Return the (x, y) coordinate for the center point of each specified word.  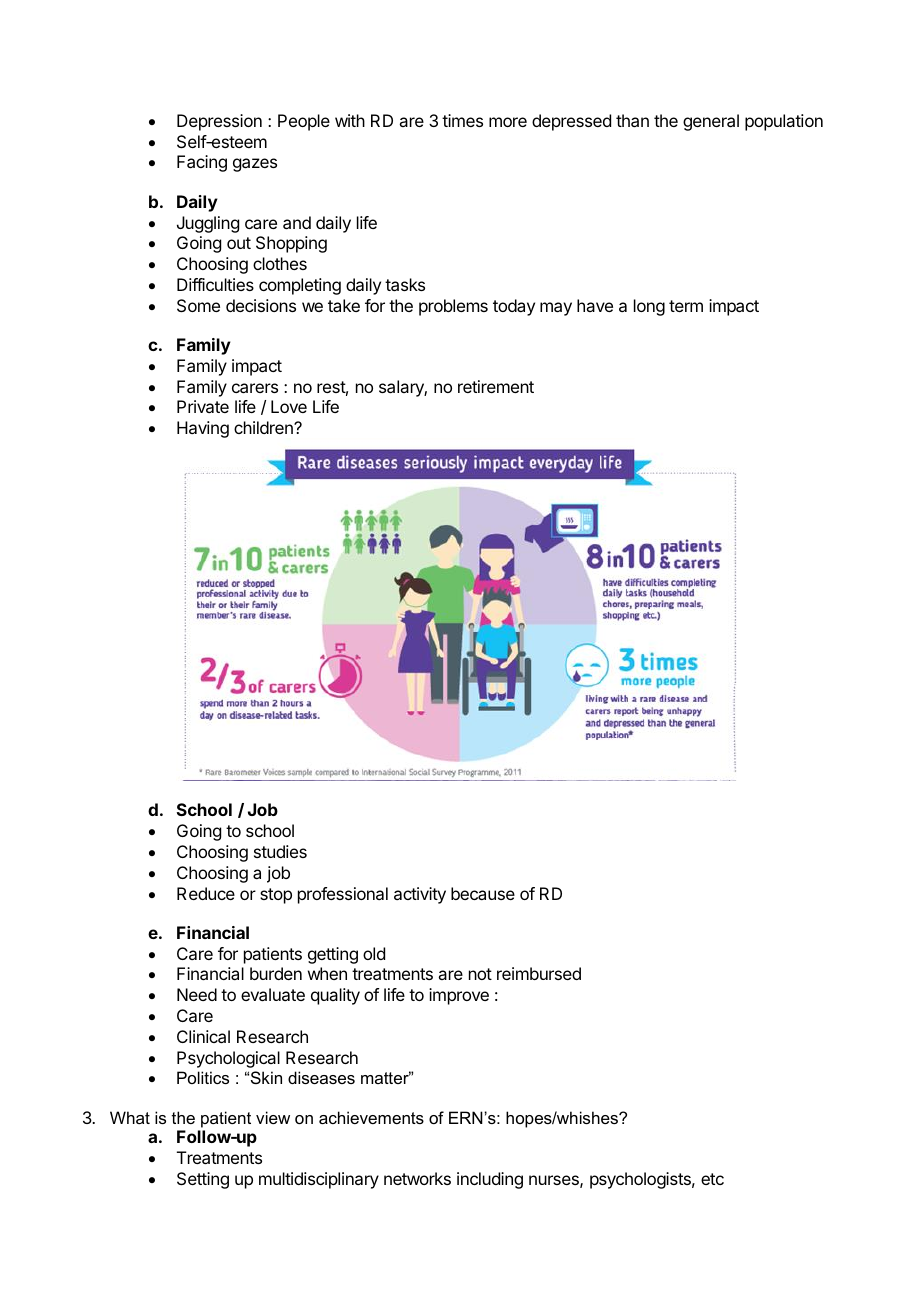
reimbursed (539, 973)
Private (203, 406)
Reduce (206, 893)
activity (420, 895)
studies (280, 851)
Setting (203, 1180)
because (483, 893)
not (480, 974)
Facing (202, 163)
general (711, 122)
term (686, 306)
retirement (496, 386)
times (462, 120)
